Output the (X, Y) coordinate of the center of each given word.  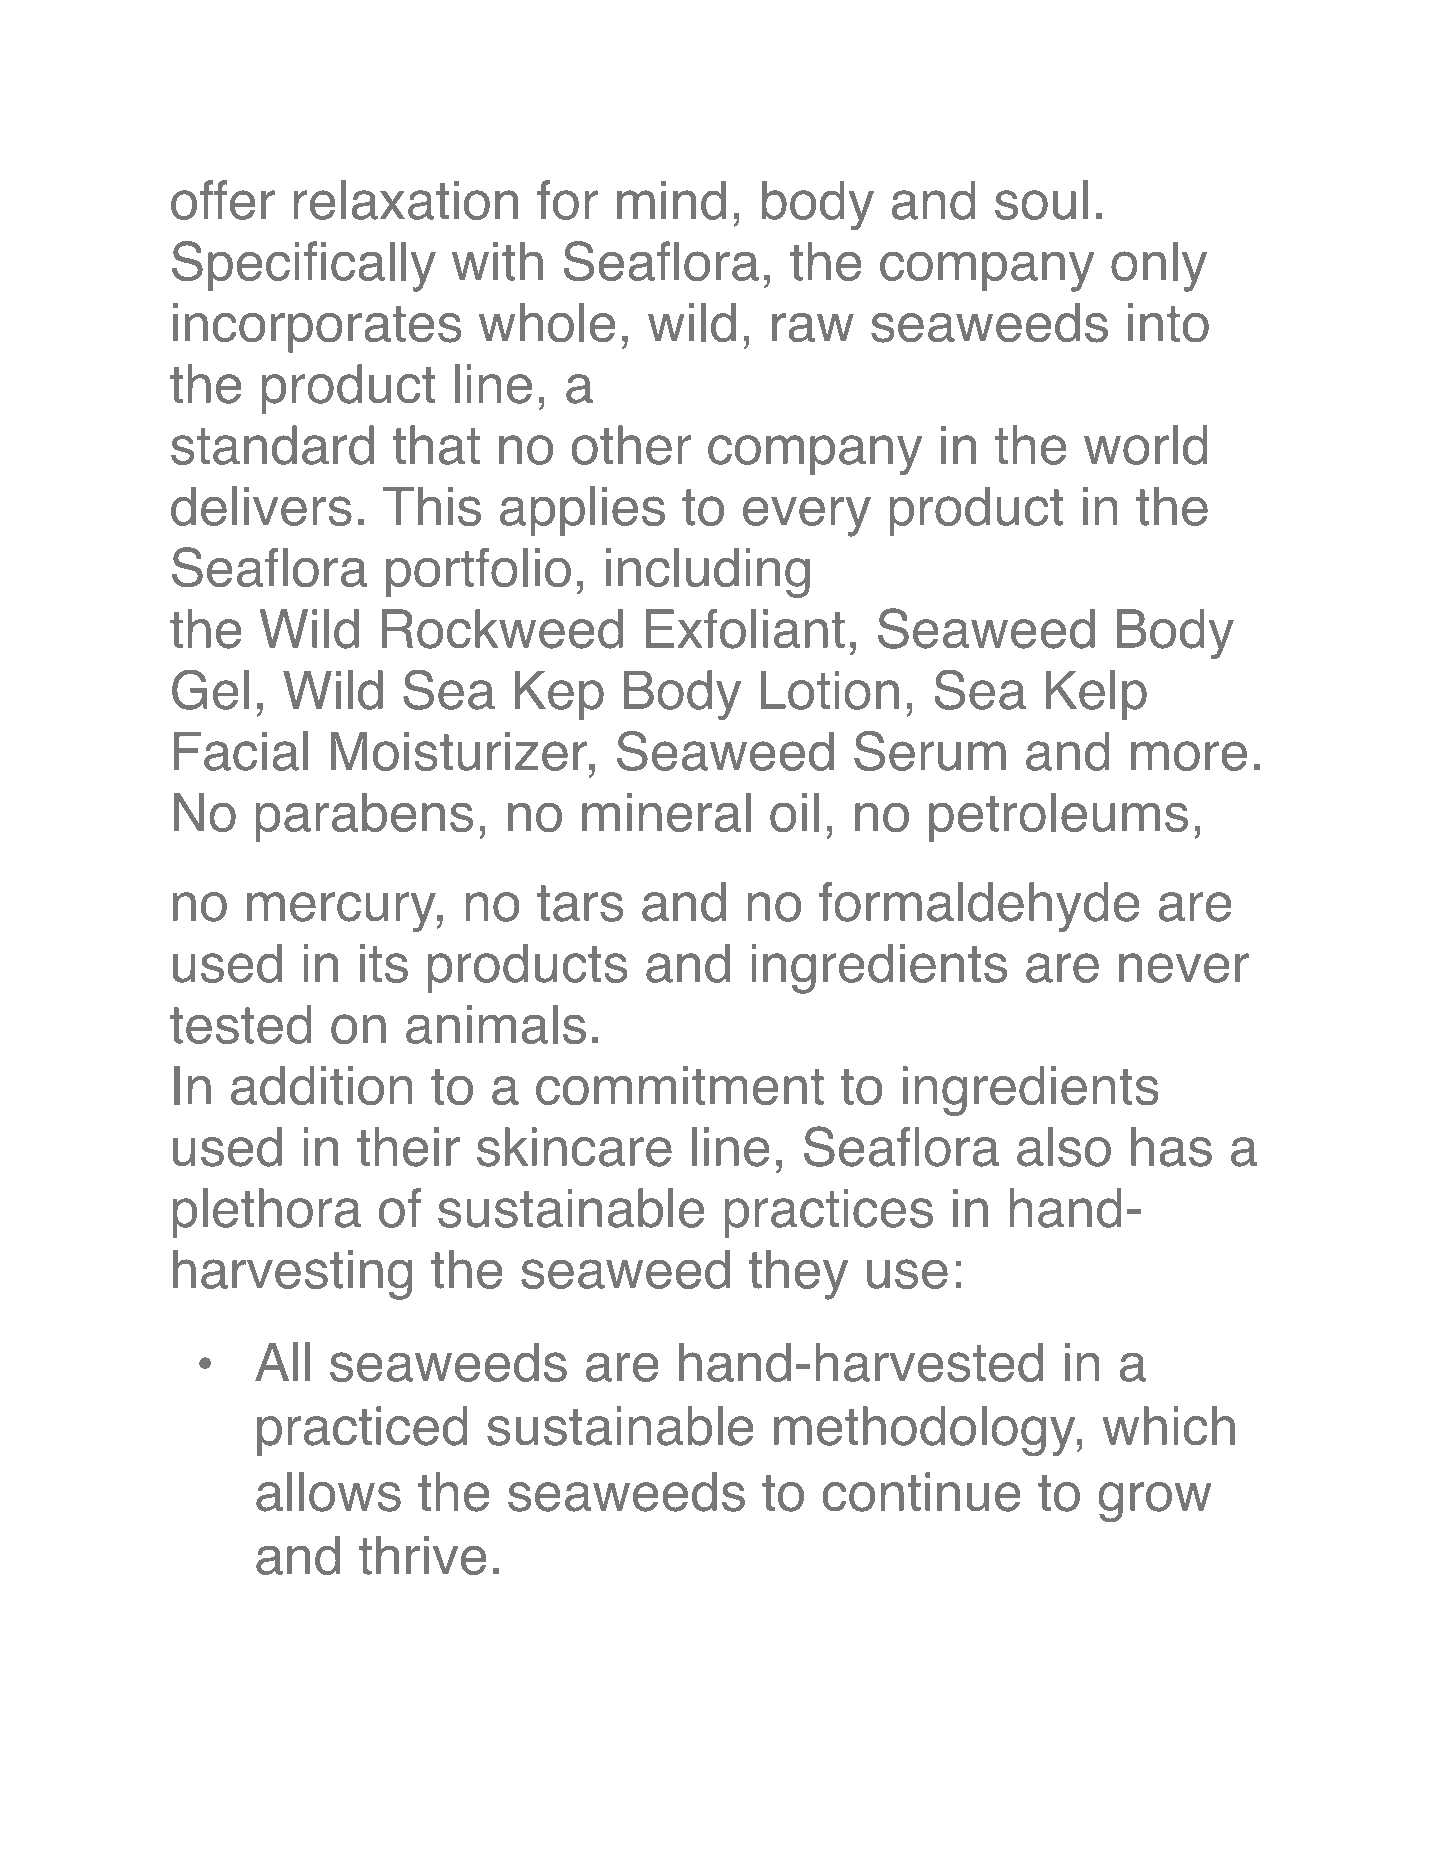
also (1064, 1147)
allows (328, 1492)
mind (671, 200)
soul (1041, 200)
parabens (364, 817)
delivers (261, 506)
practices (829, 1213)
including (708, 573)
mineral (666, 812)
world (1145, 445)
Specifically (304, 266)
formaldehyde (979, 907)
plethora (267, 1213)
